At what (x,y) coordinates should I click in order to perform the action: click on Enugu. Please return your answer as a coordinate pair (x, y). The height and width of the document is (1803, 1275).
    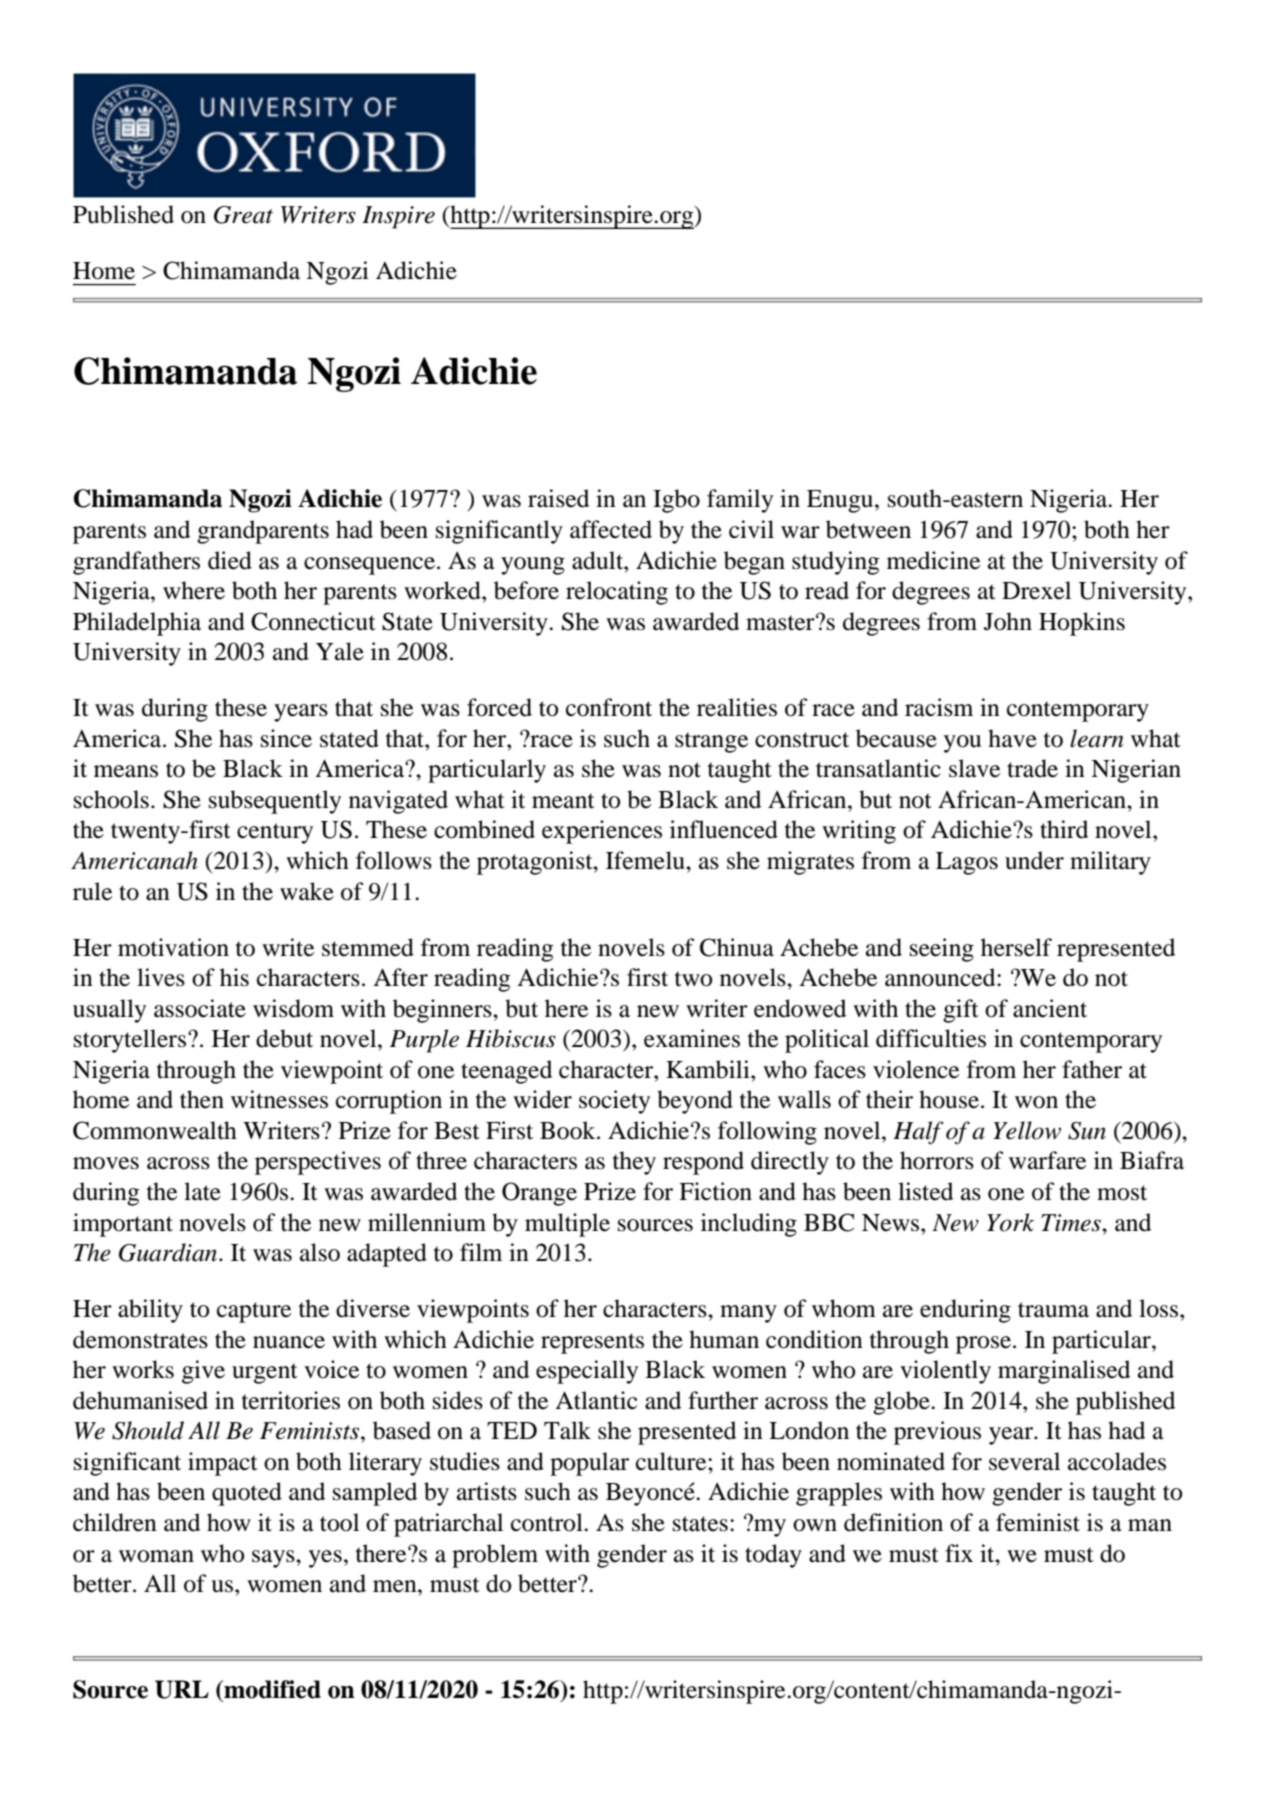
    Looking at the image, I should click on (841, 501).
